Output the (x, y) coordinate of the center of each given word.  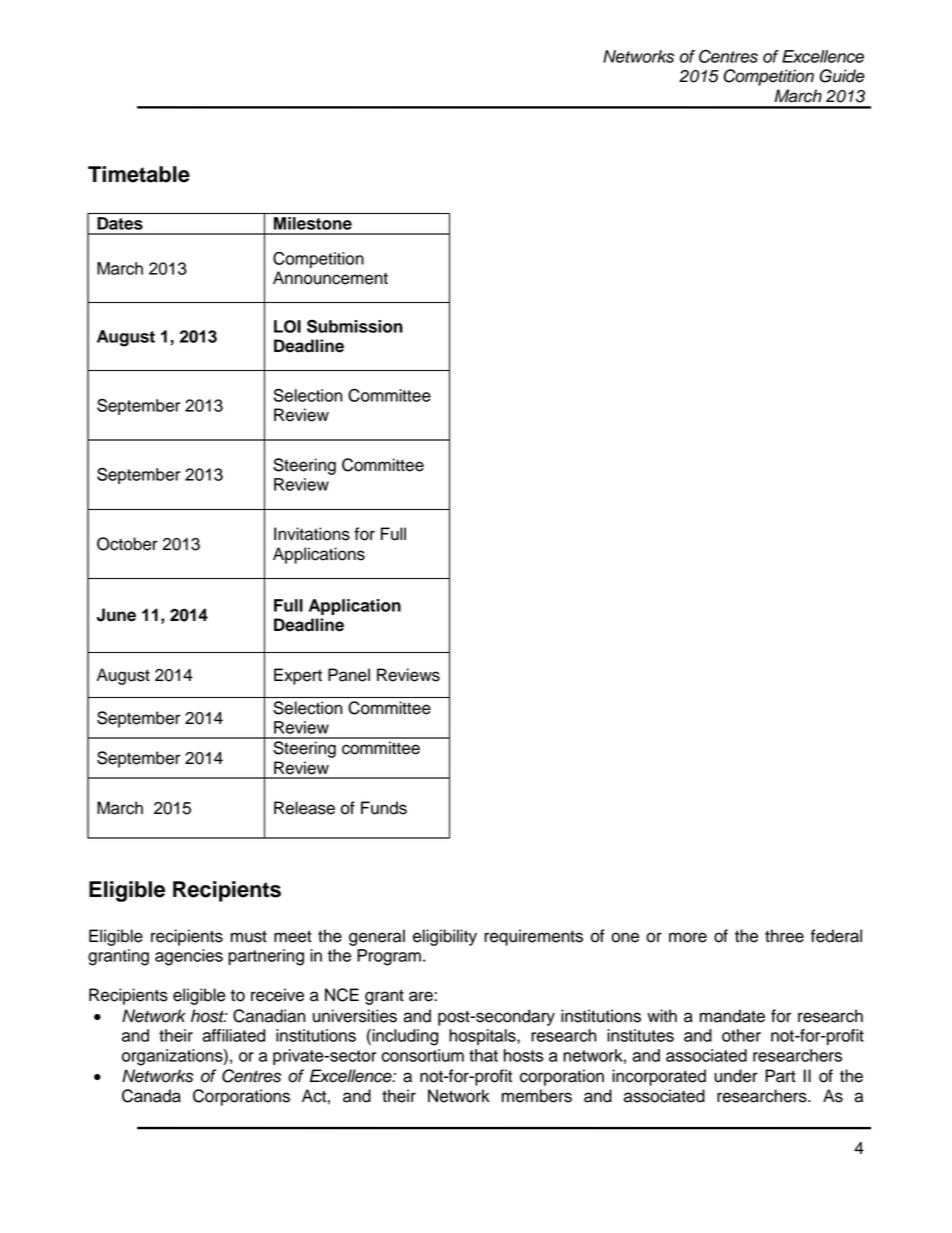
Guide (842, 76)
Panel (349, 675)
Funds (384, 808)
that (483, 1055)
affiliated (233, 1035)
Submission (355, 326)
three (784, 936)
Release (304, 808)
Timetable (139, 174)
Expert (298, 676)
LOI (287, 326)
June (116, 615)
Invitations (312, 534)
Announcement (330, 278)
